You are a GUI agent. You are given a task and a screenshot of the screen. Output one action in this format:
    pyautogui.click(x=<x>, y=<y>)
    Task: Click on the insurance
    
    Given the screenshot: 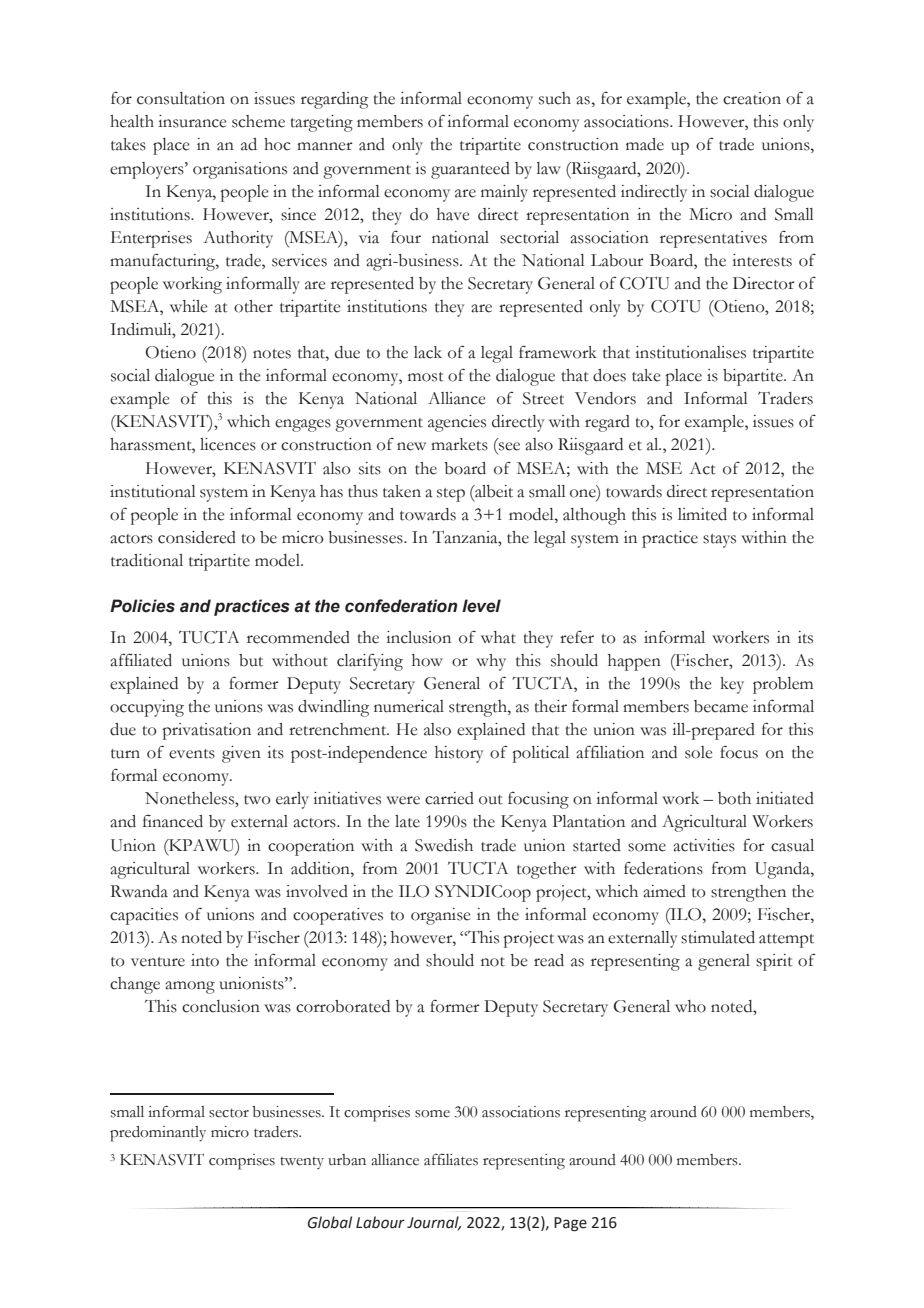 What is the action you would take?
    pyautogui.click(x=192, y=121)
